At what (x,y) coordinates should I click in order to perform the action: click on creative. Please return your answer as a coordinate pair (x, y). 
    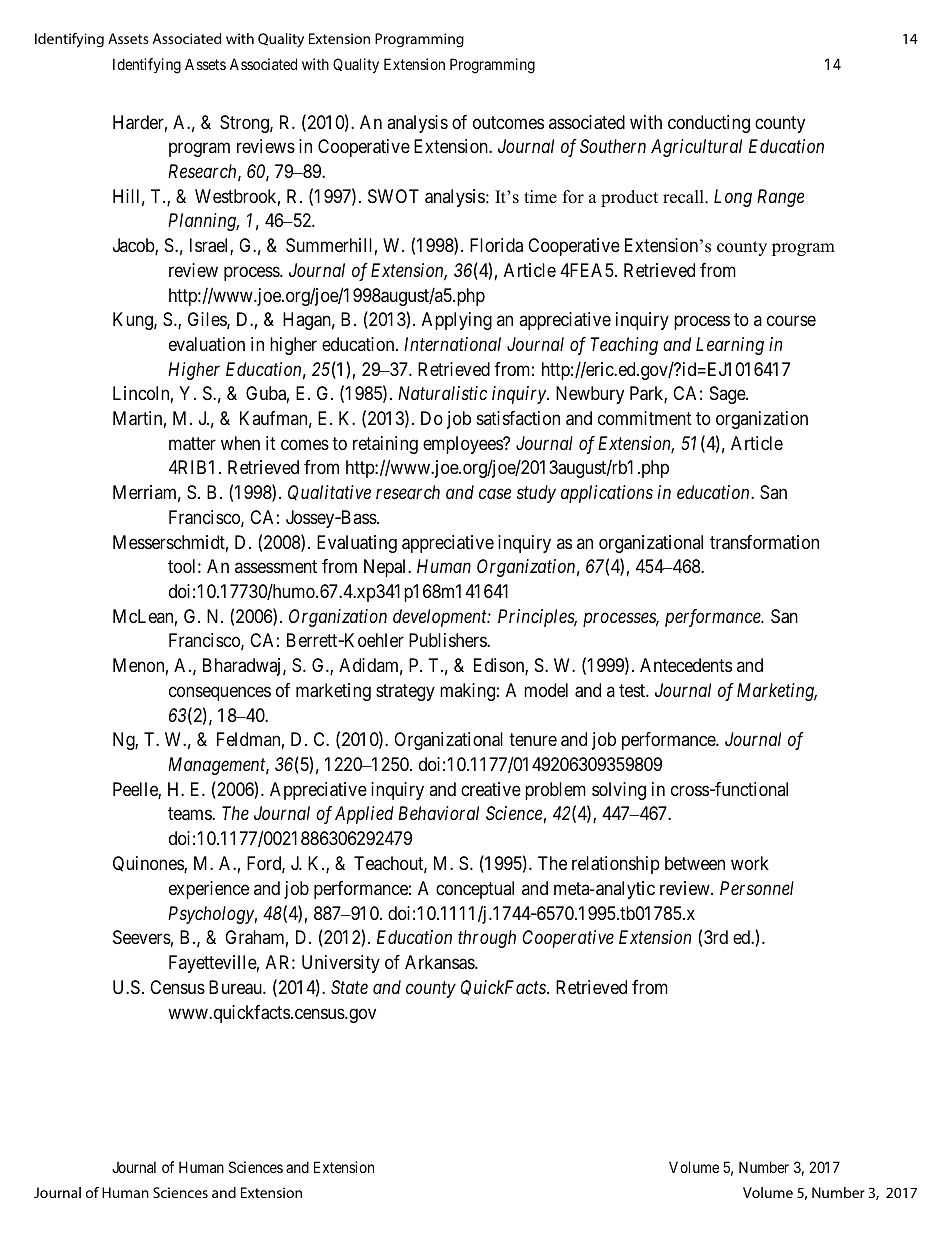
    Looking at the image, I should click on (491, 789).
